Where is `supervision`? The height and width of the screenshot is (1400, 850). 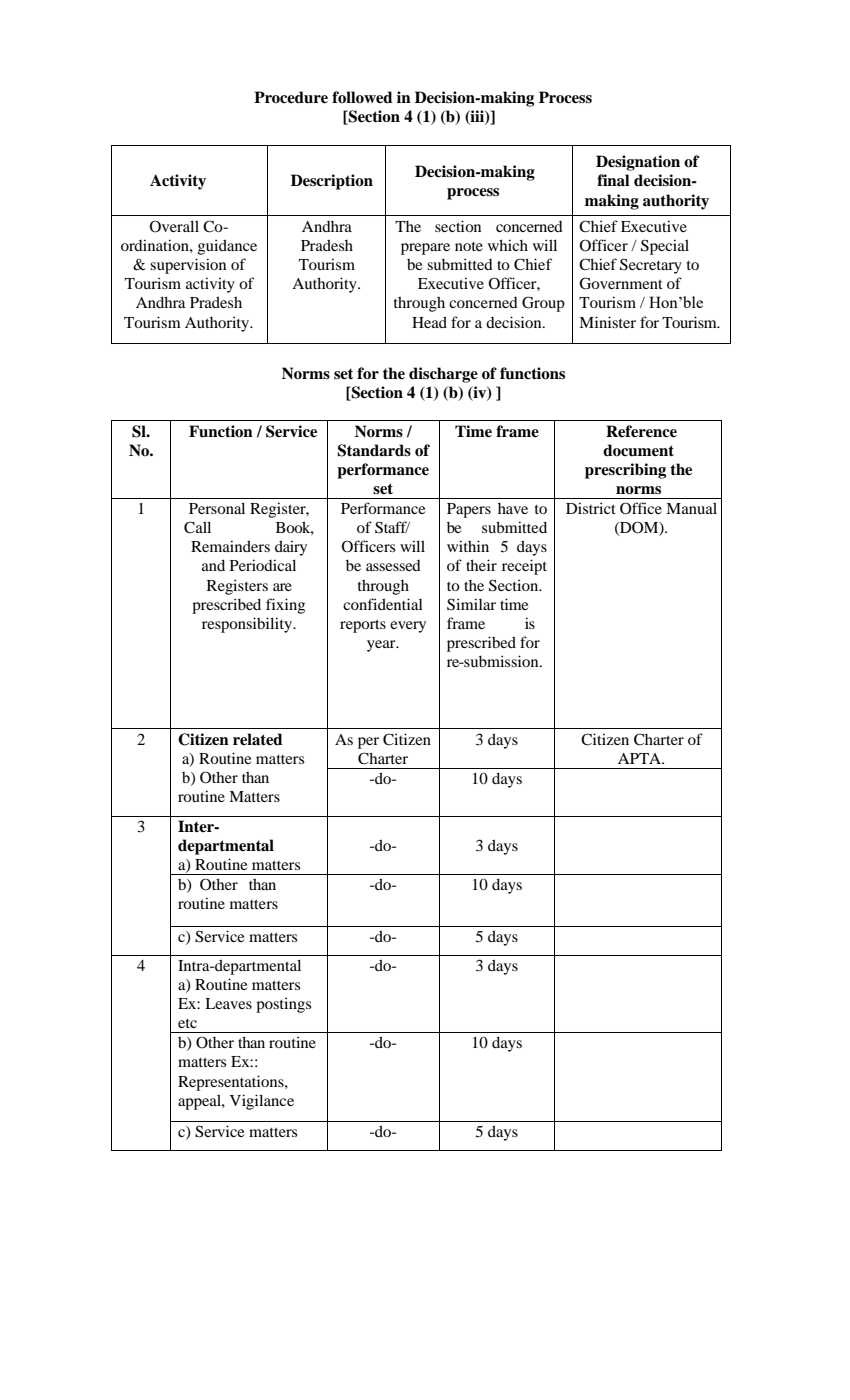 supervision is located at coordinates (188, 266).
